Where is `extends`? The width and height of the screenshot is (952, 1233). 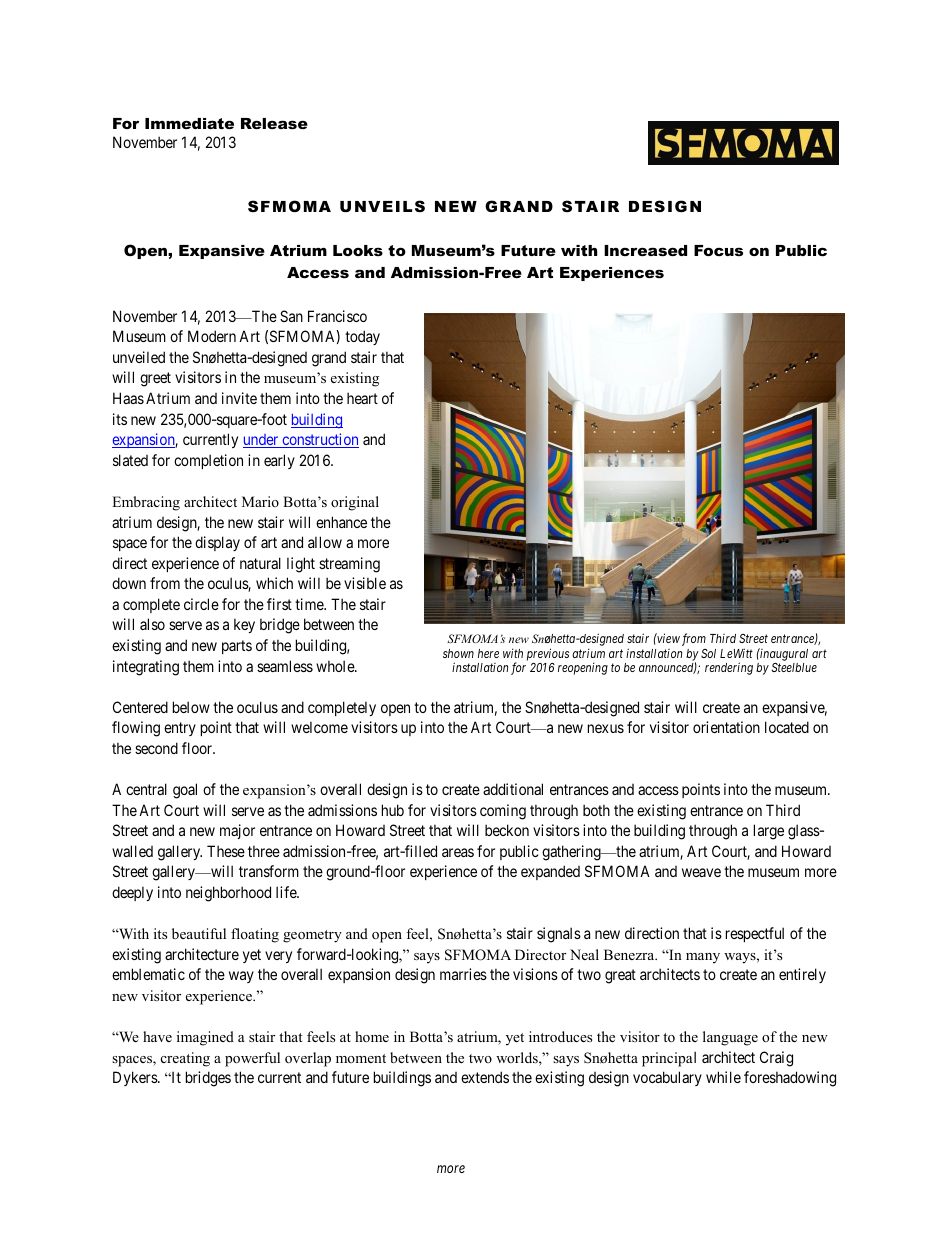
extends is located at coordinates (485, 1077).
